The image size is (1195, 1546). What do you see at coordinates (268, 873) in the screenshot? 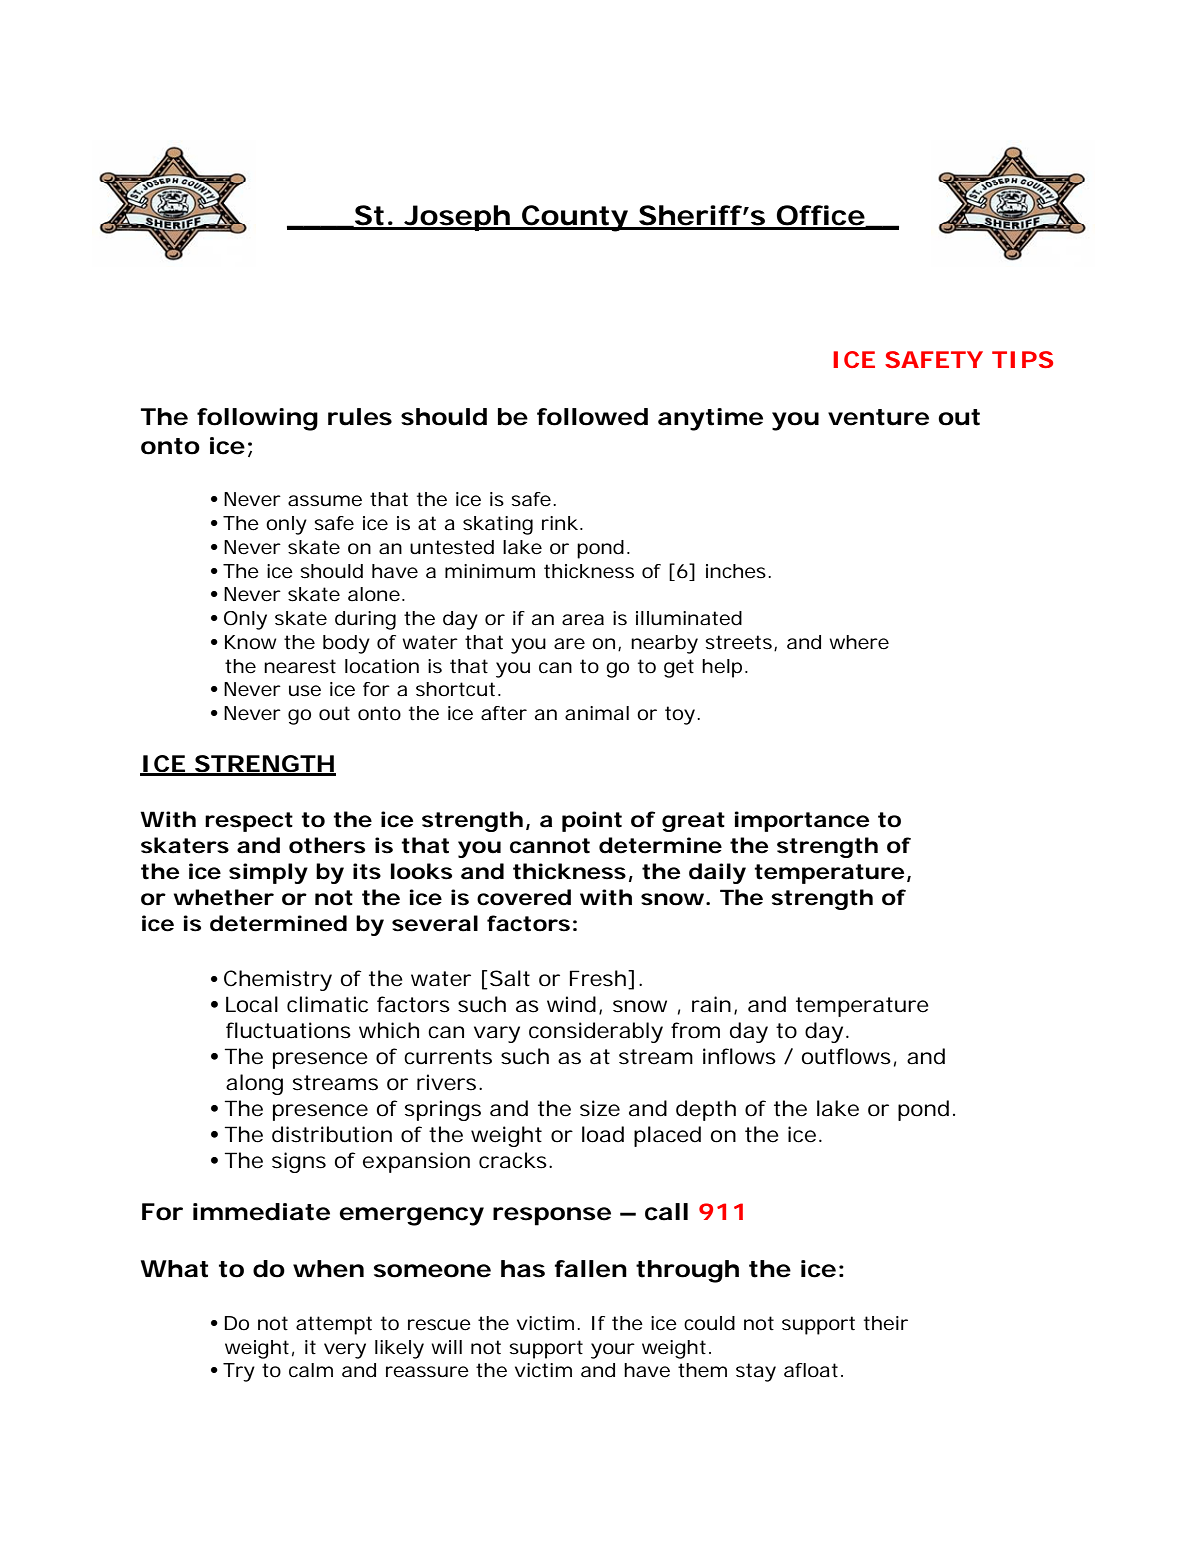
I see `simply` at bounding box center [268, 873].
